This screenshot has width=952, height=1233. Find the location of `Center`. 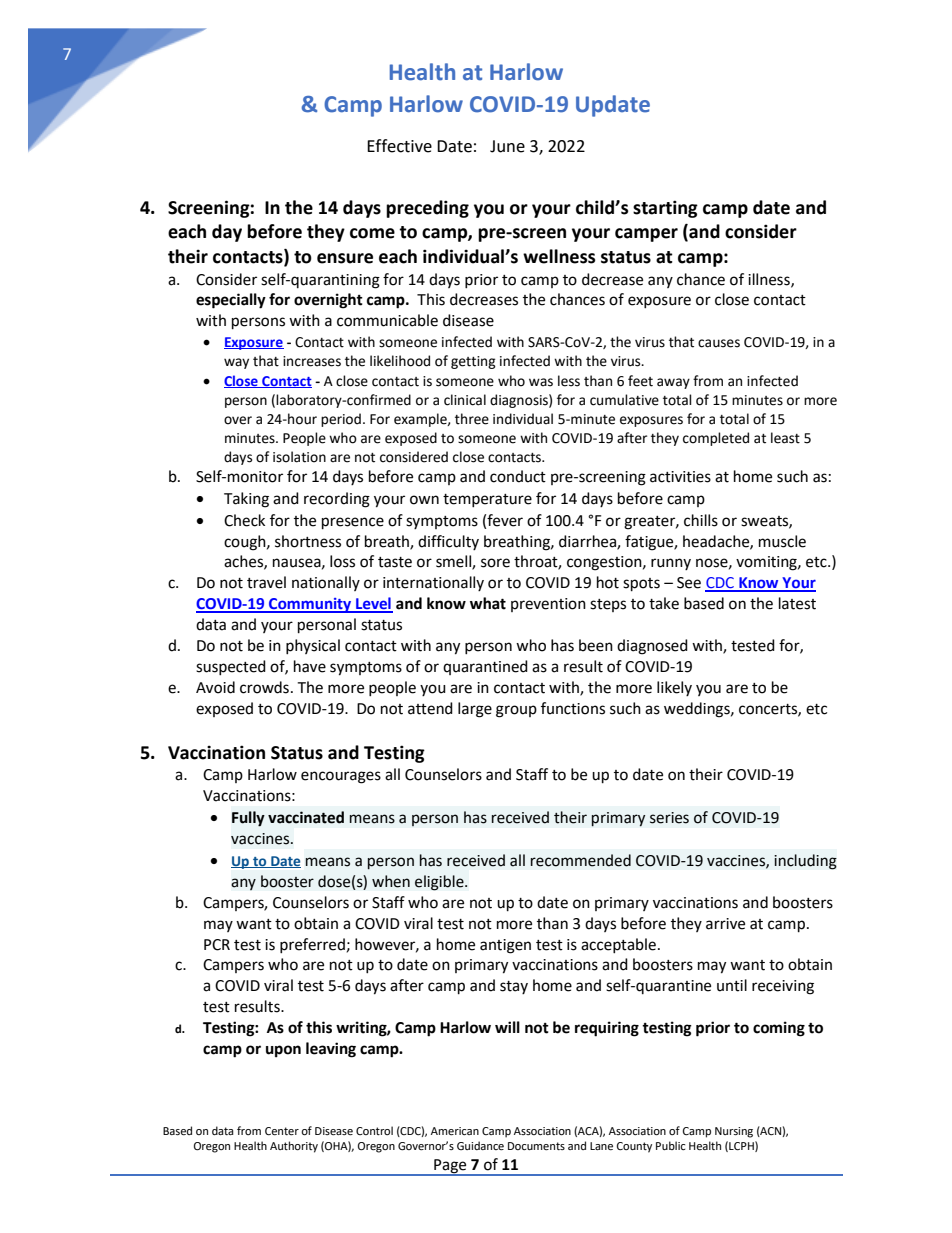

Center is located at coordinates (282, 1131).
